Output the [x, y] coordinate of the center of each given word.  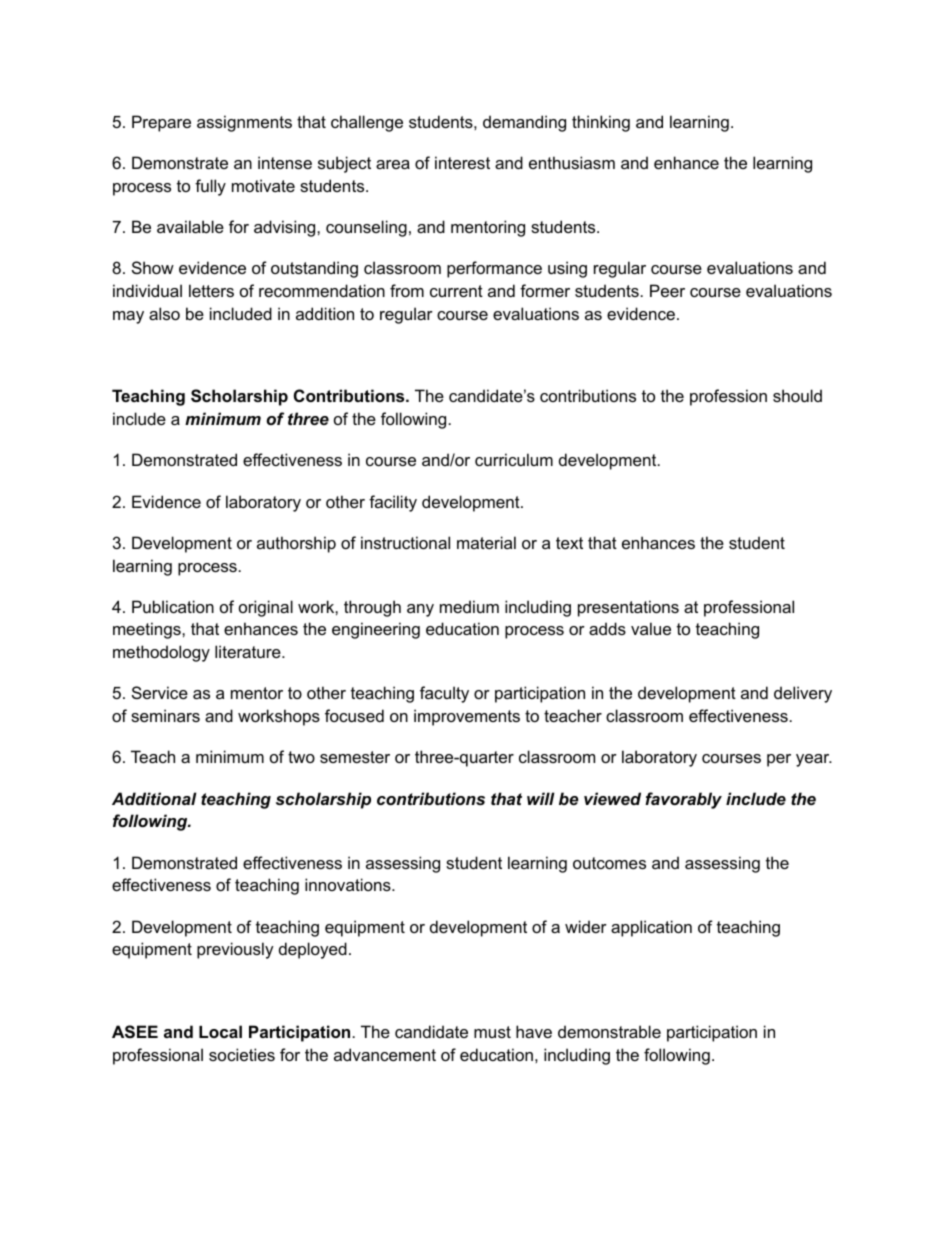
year [814, 760]
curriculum [514, 459]
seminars [165, 715]
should [797, 395]
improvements [467, 717]
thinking [601, 123]
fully [210, 187]
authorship [296, 544]
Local [220, 1031]
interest [462, 162]
